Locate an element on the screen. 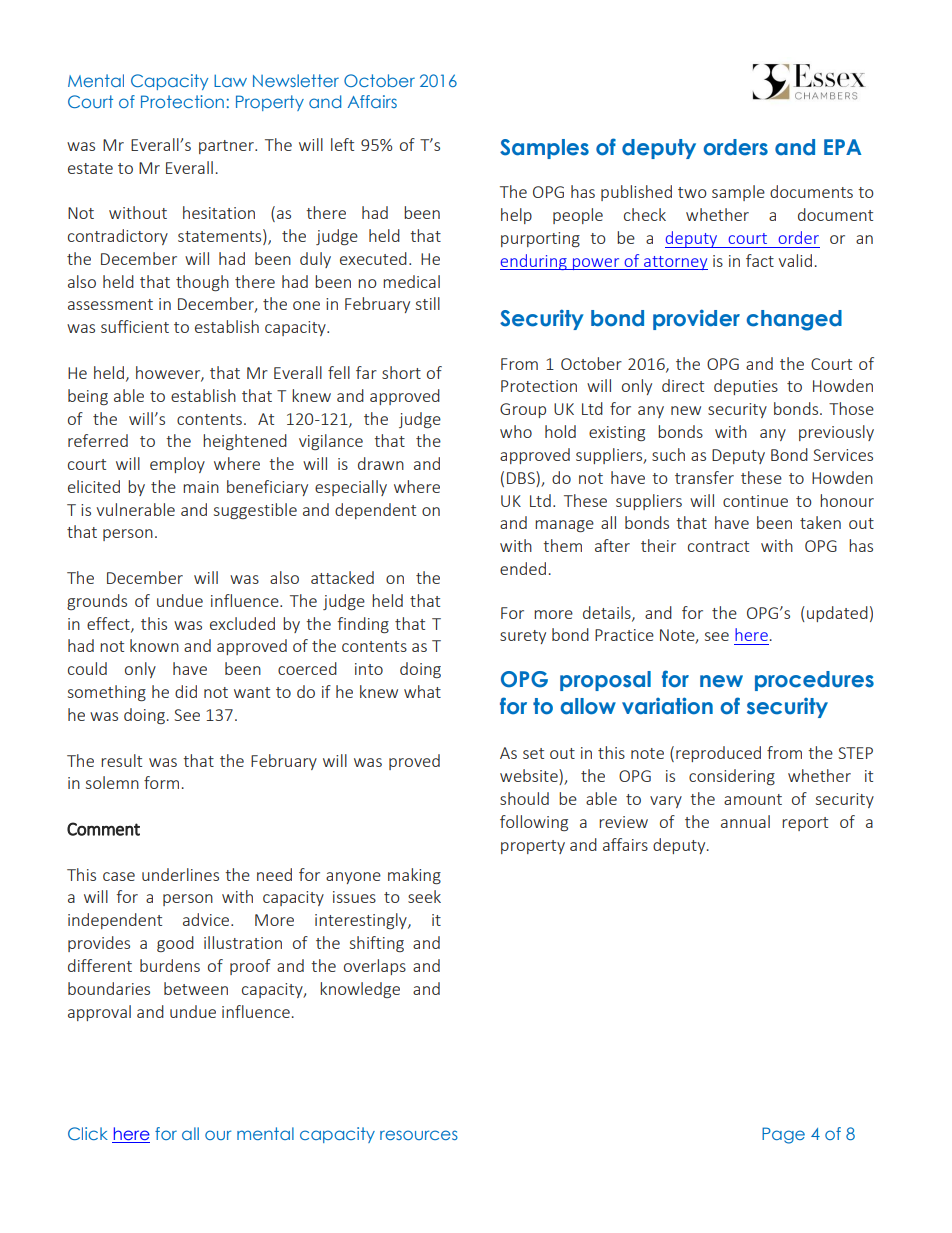 The height and width of the screenshot is (1233, 952). changed is located at coordinates (794, 320).
